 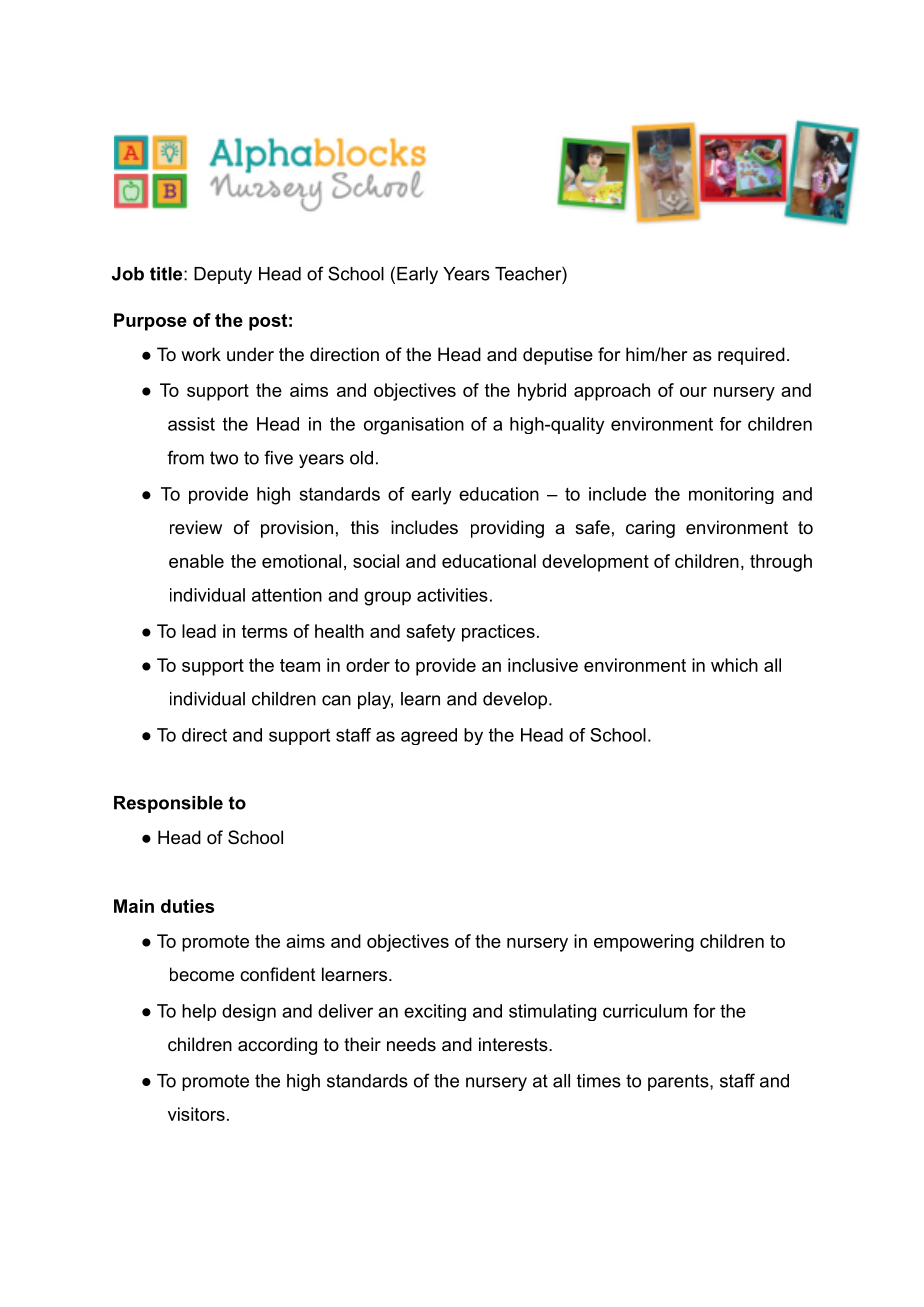 What do you see at coordinates (187, 906) in the page?
I see `duties` at bounding box center [187, 906].
